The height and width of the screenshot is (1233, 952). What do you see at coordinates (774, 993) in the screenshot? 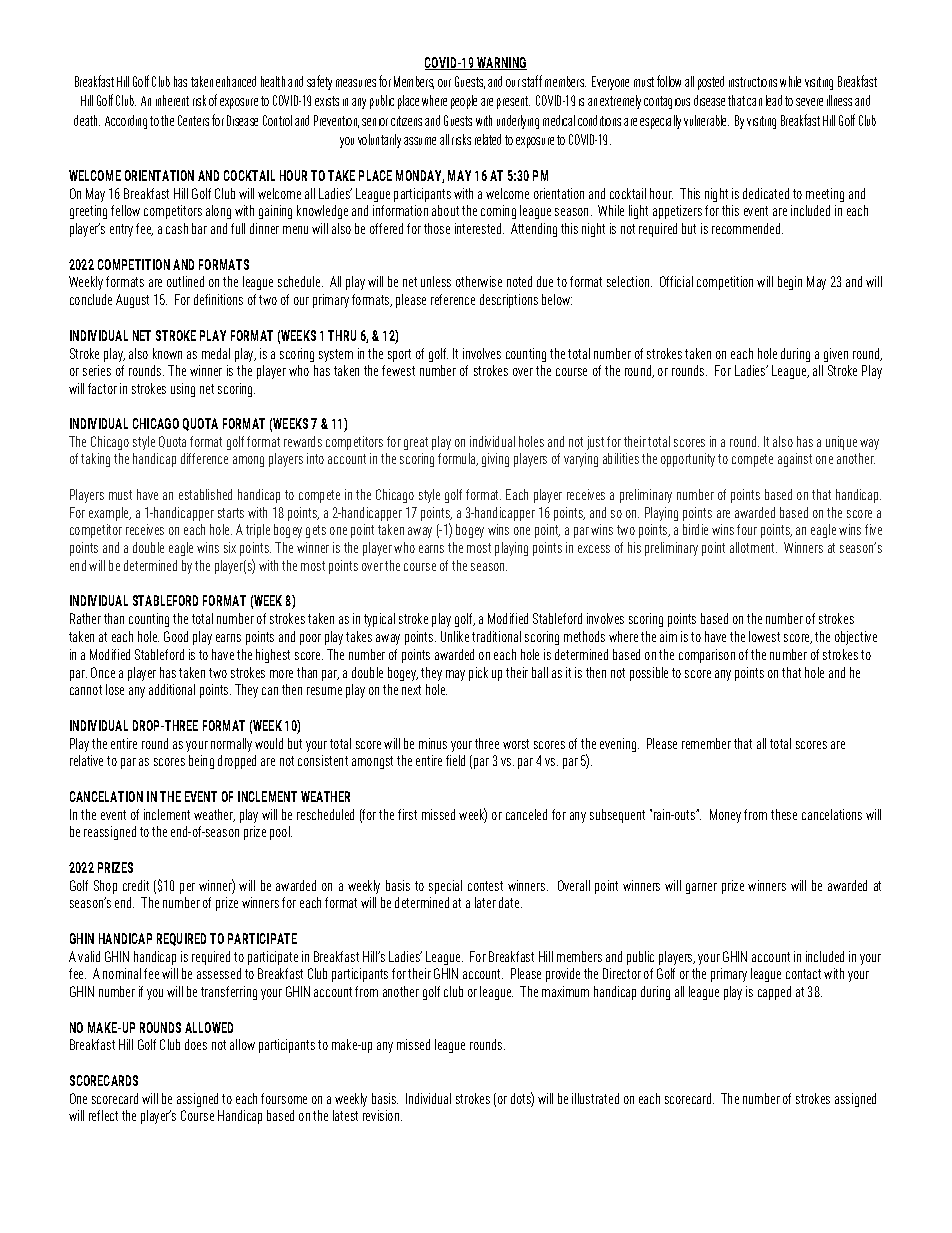
I see `capped` at bounding box center [774, 993].
